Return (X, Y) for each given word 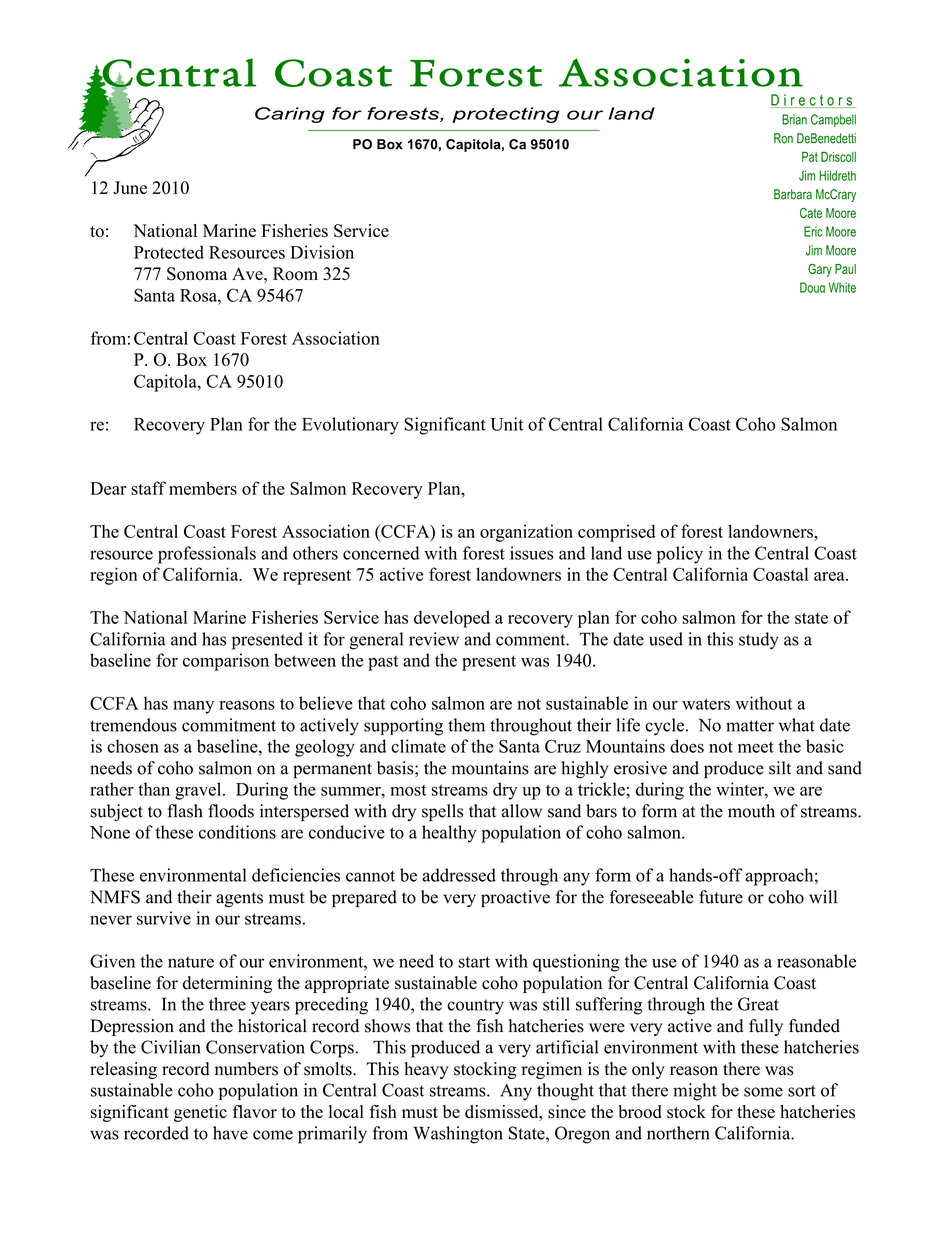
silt (780, 768)
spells (442, 813)
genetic (200, 1113)
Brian (794, 119)
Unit (507, 424)
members (203, 488)
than (154, 789)
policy (680, 555)
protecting (505, 115)
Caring (290, 115)
